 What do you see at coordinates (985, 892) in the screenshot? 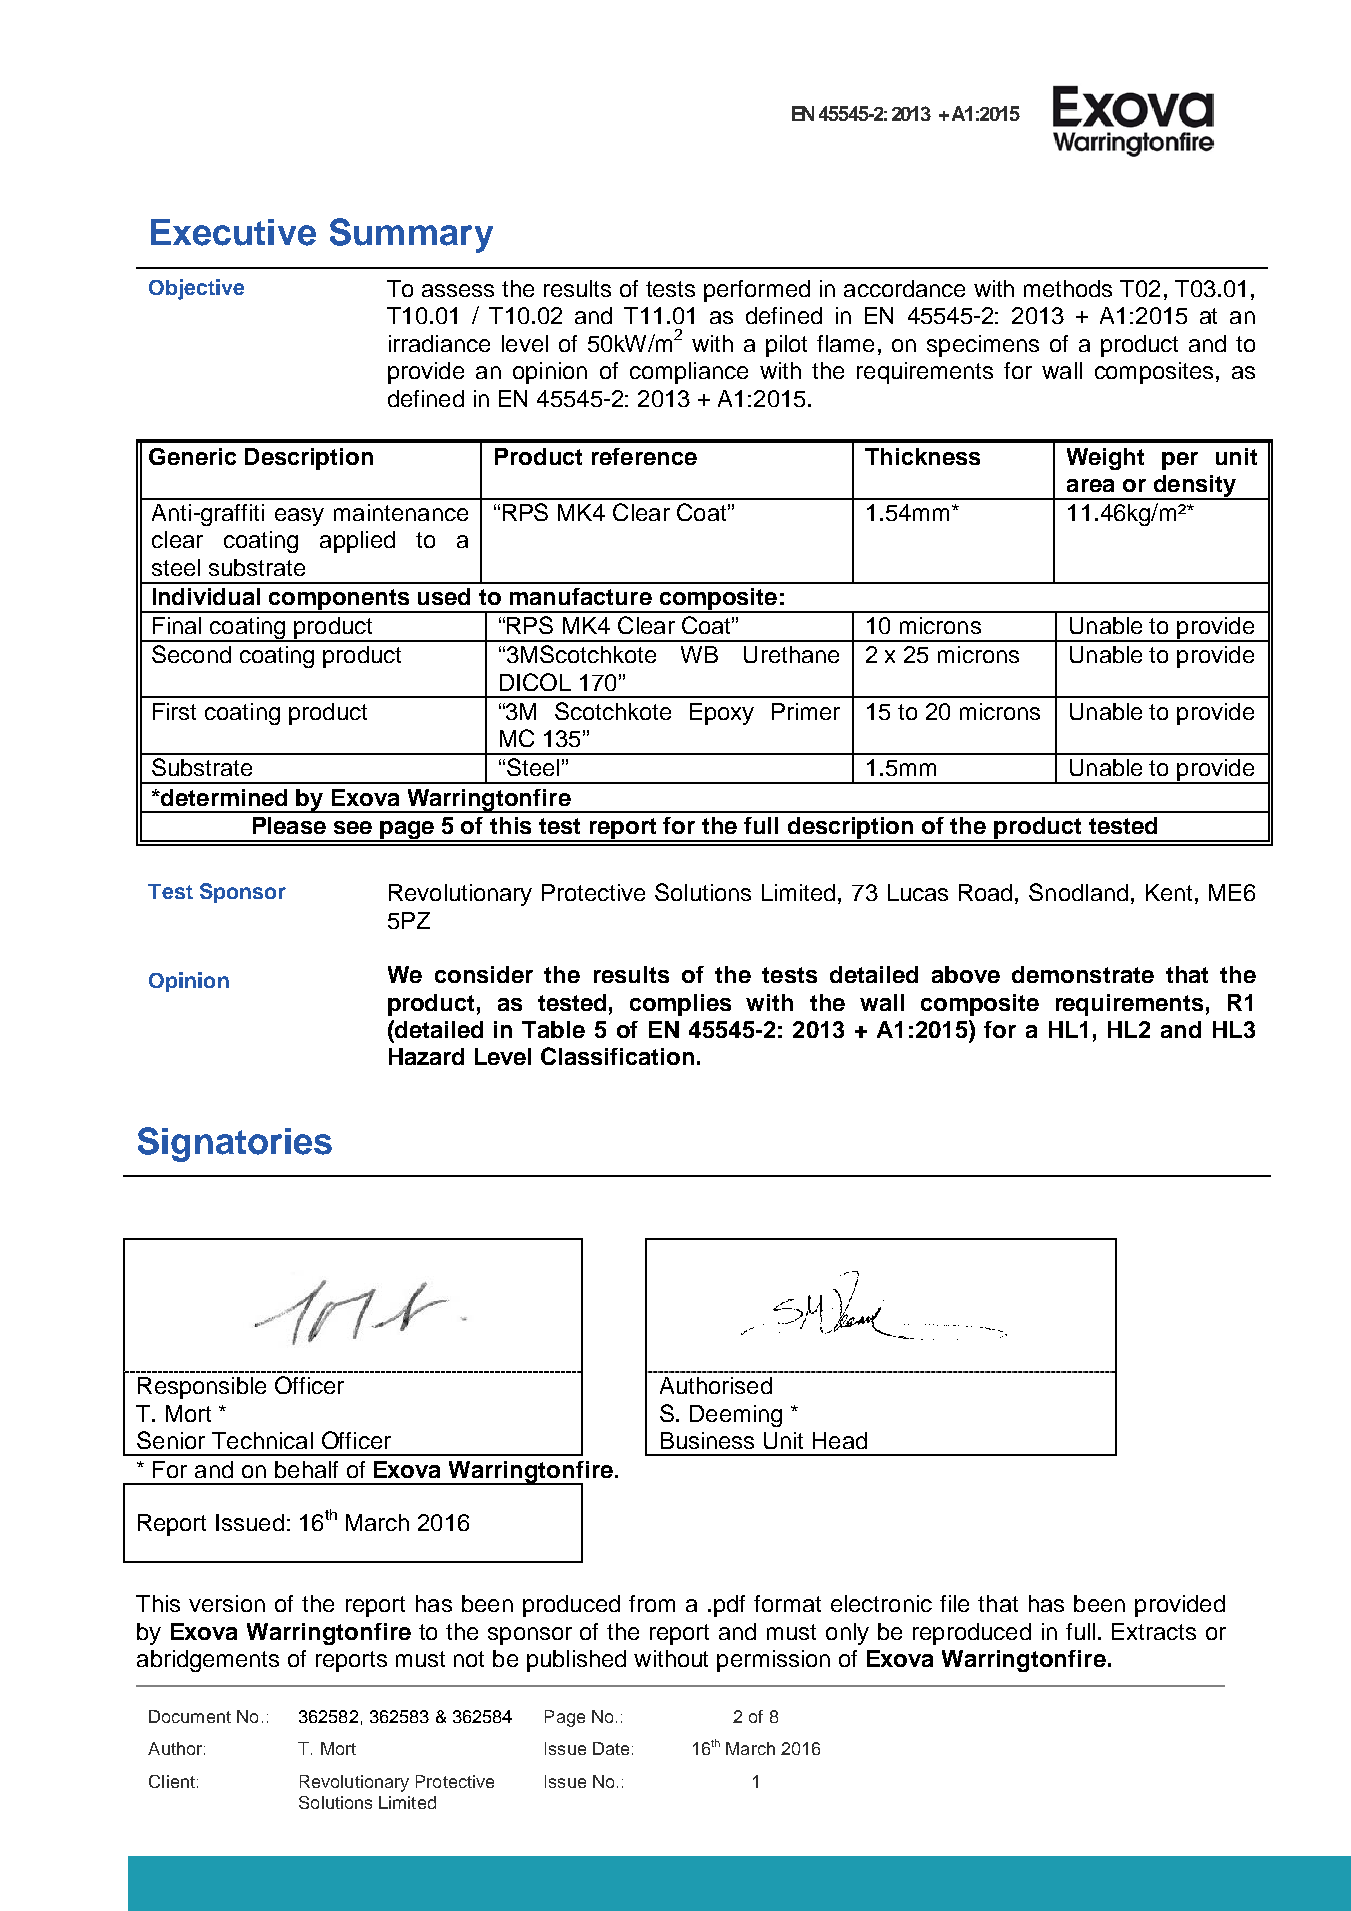
I see `Road` at bounding box center [985, 892].
